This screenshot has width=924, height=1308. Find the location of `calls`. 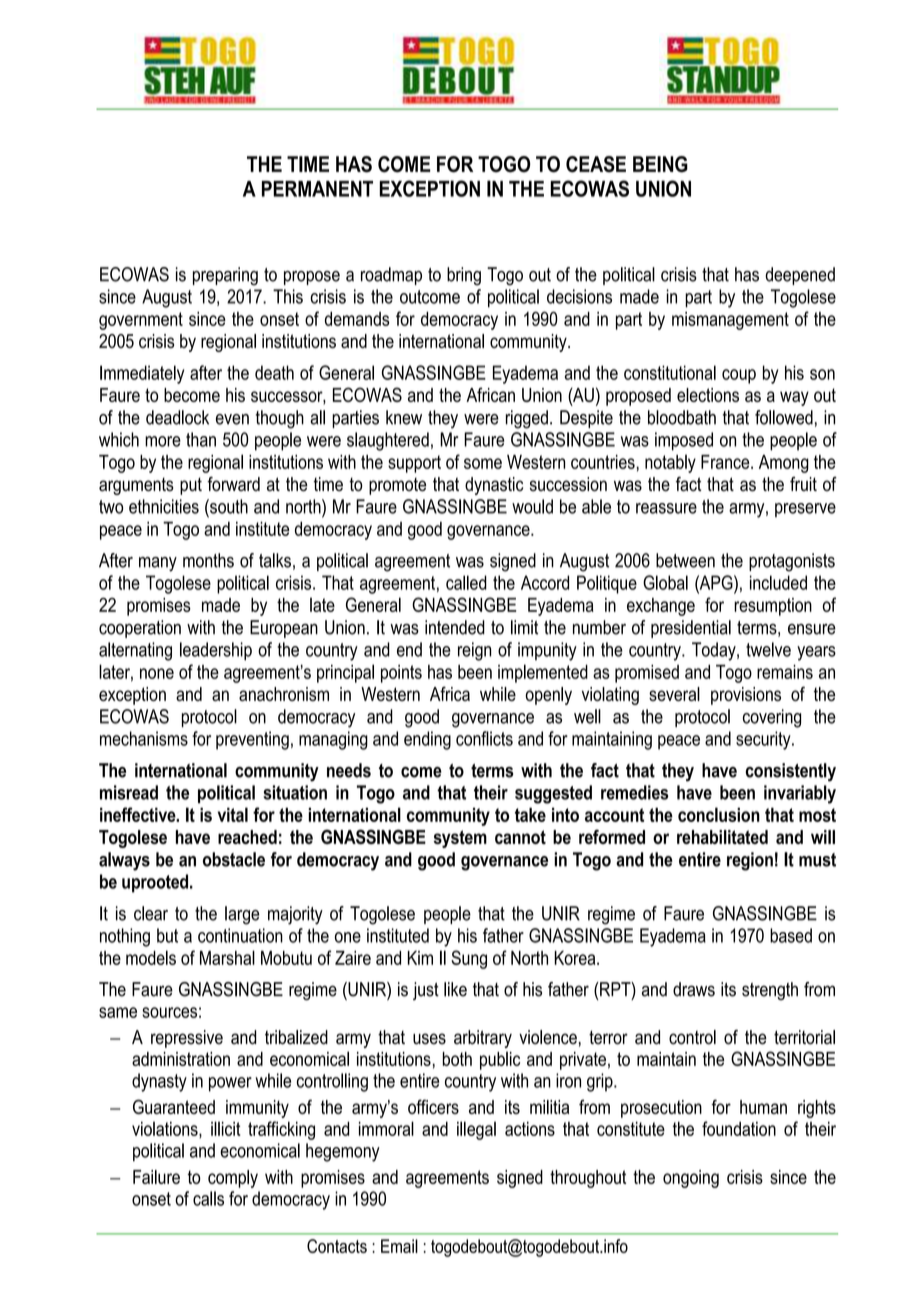

calls is located at coordinates (208, 1198).
